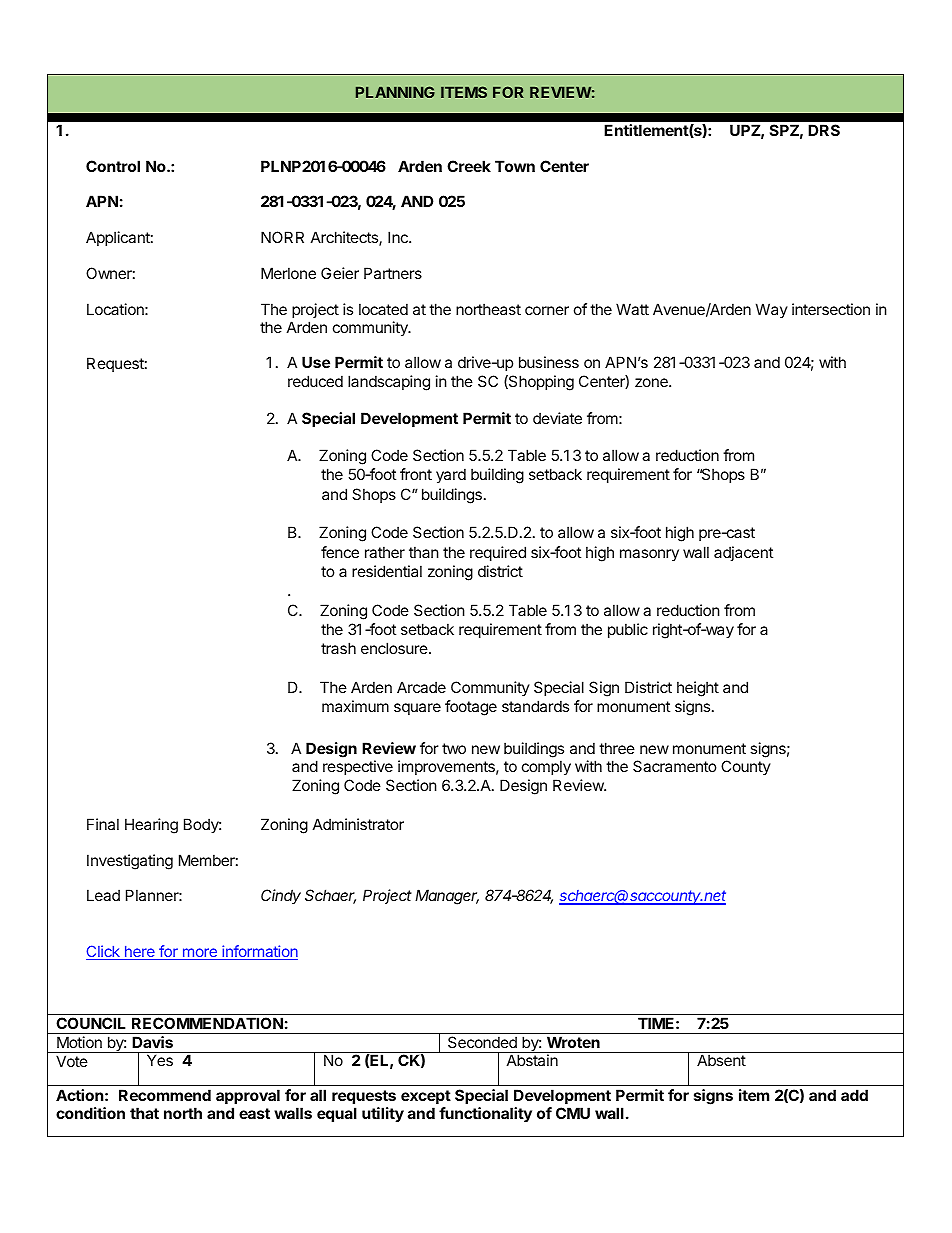 This screenshot has width=952, height=1233. What do you see at coordinates (469, 166) in the screenshot?
I see `Creek` at bounding box center [469, 166].
